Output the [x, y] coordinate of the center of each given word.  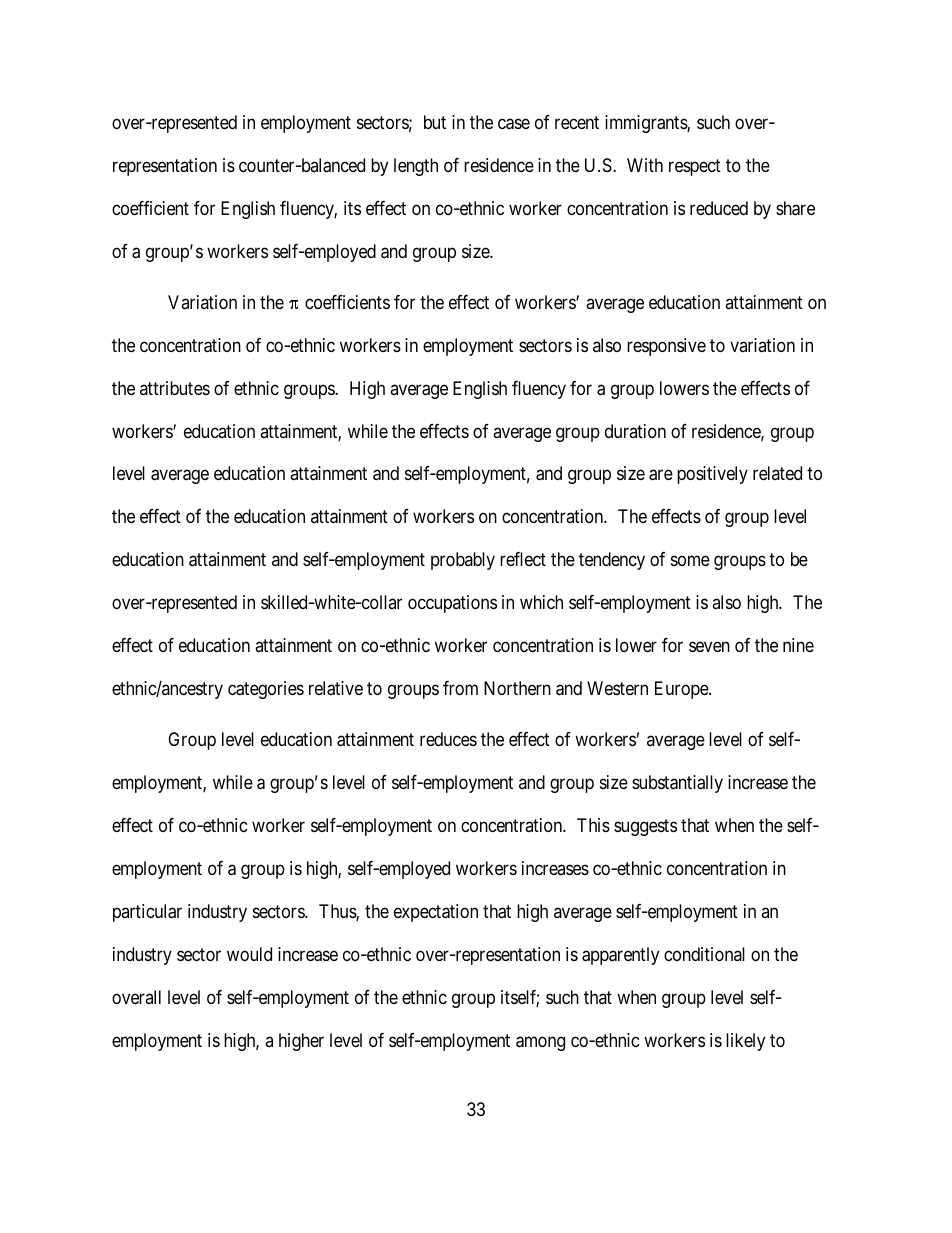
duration [635, 431]
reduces [448, 739]
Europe [682, 690]
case [514, 124]
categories [266, 690]
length [416, 167]
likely [745, 1042]
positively [712, 475]
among [540, 1043]
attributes [175, 388]
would [249, 954]
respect [695, 167]
